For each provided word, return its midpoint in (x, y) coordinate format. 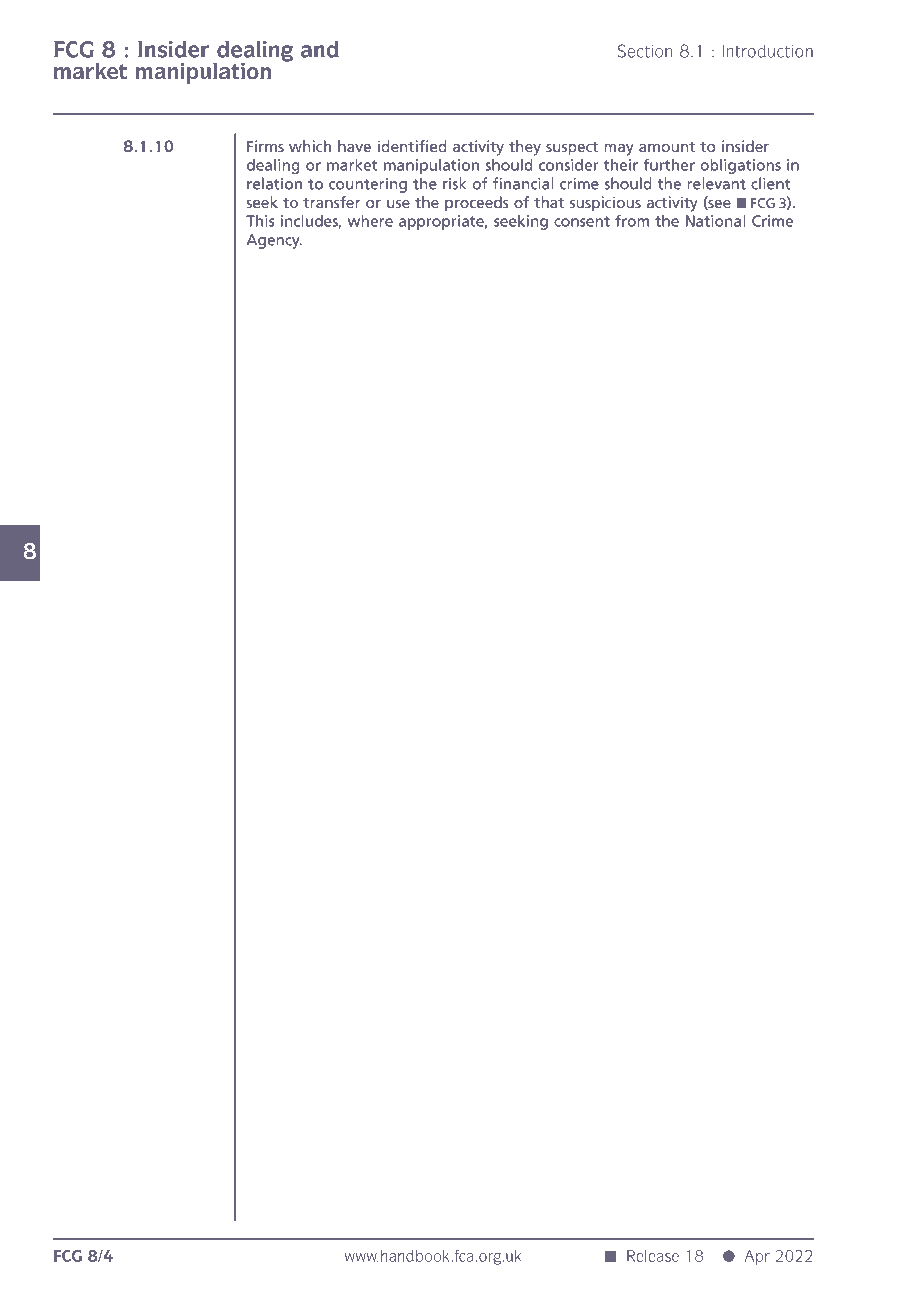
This (260, 221)
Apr (757, 1257)
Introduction (767, 51)
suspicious (605, 203)
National (715, 221)
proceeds (477, 204)
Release (653, 1256)
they (525, 148)
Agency (274, 241)
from (632, 220)
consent (582, 221)
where (370, 221)
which (310, 146)
